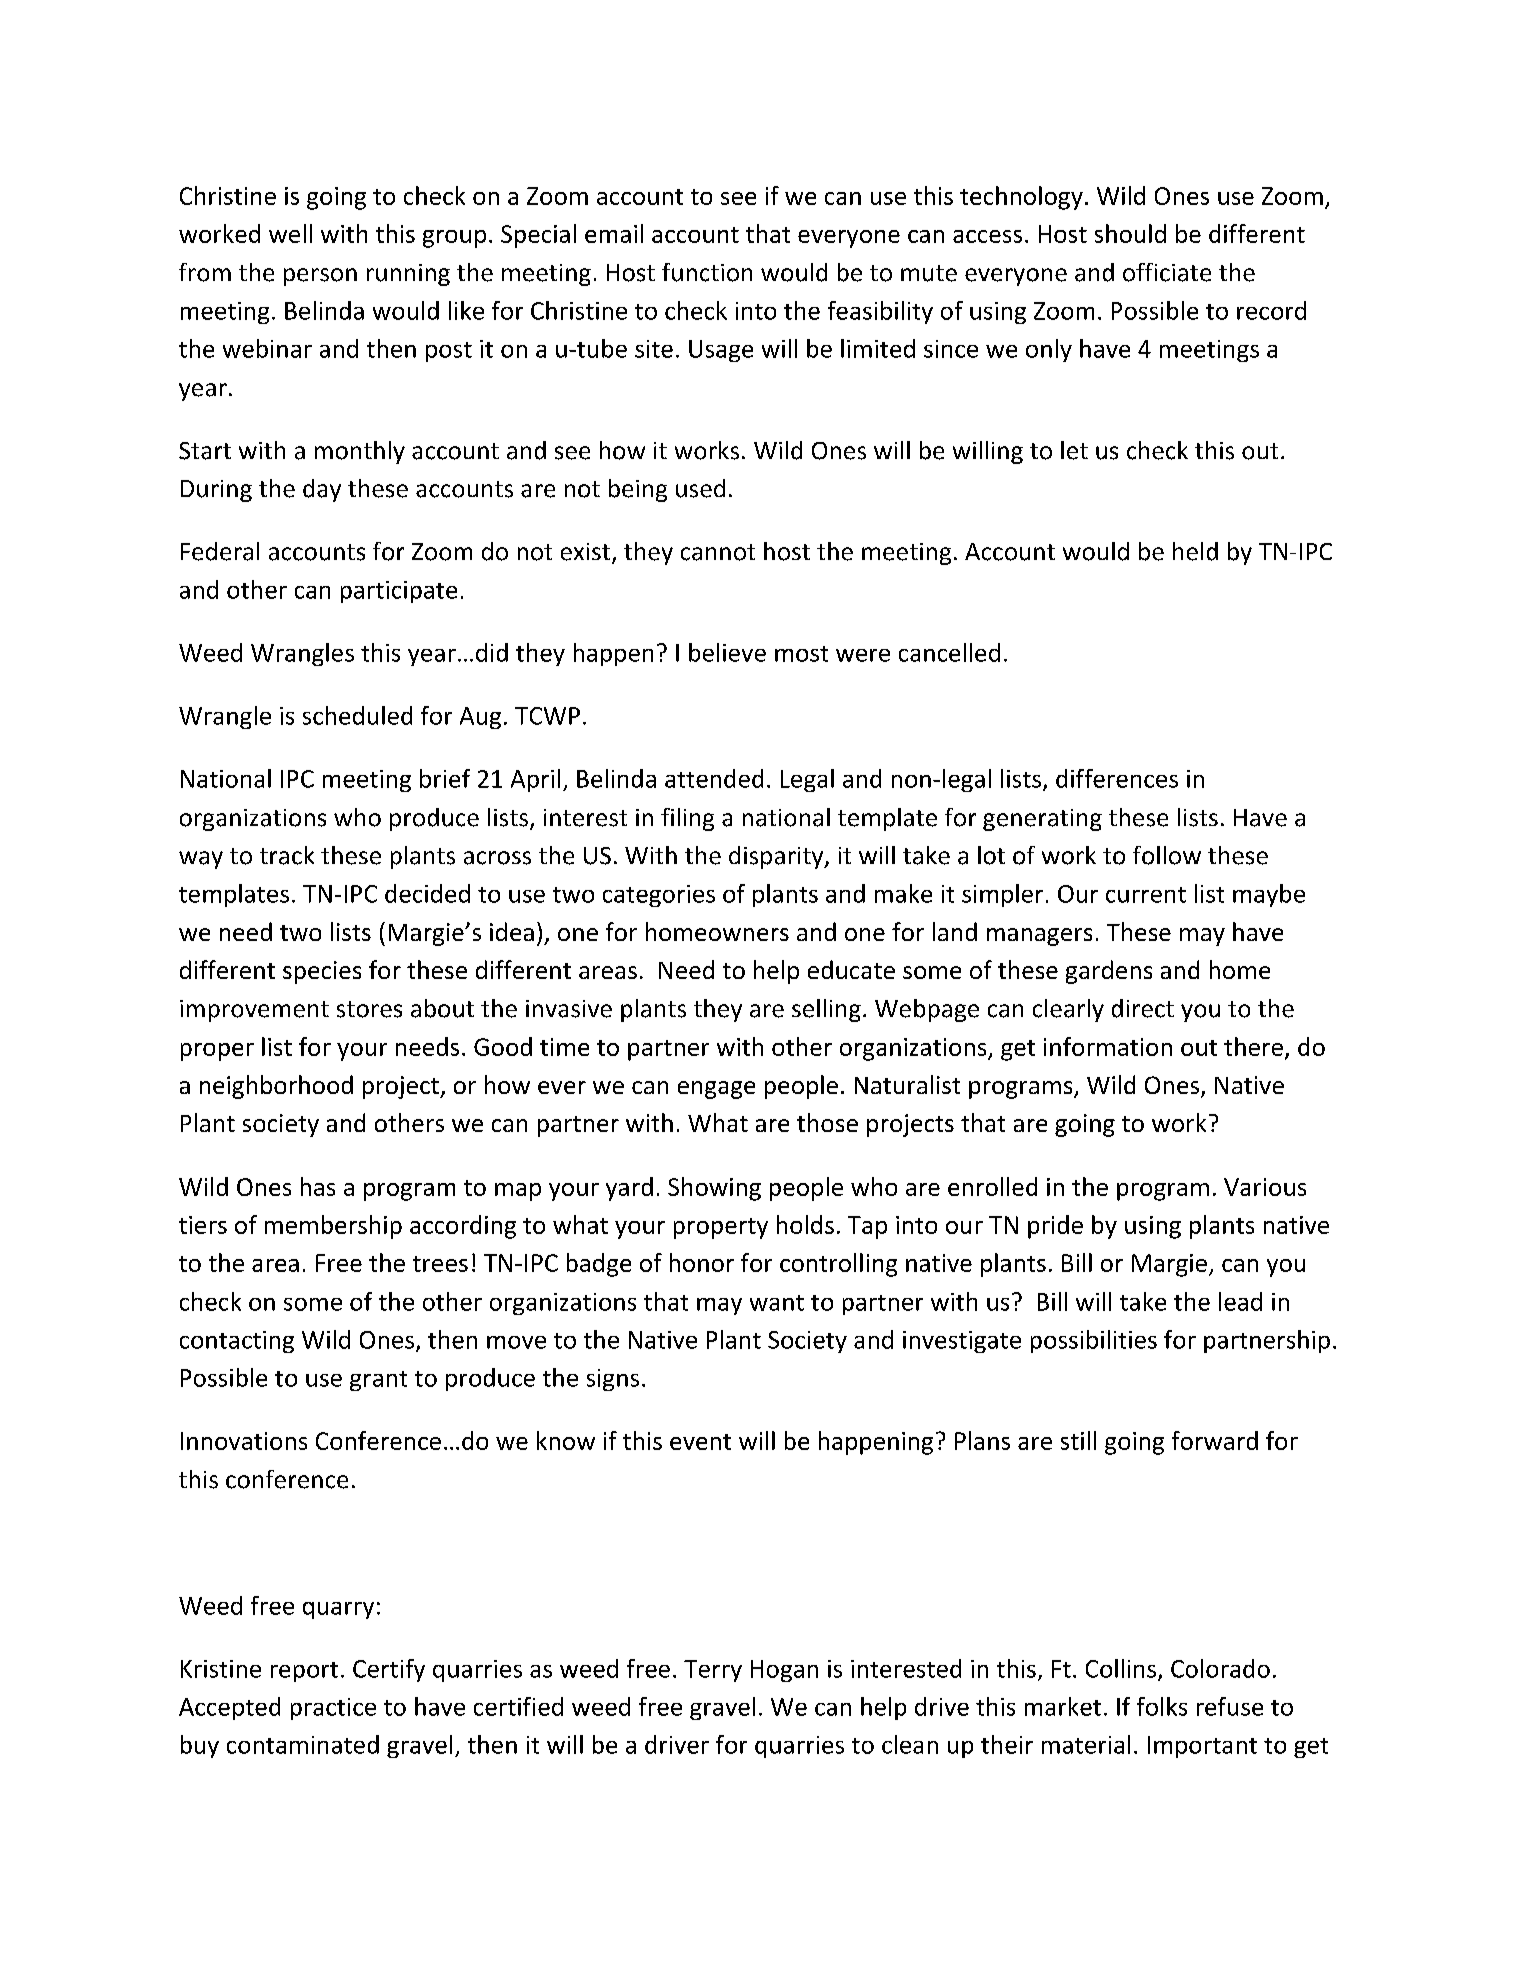 The width and height of the screenshot is (1517, 1963). I want to click on gardens, so click(1109, 972).
